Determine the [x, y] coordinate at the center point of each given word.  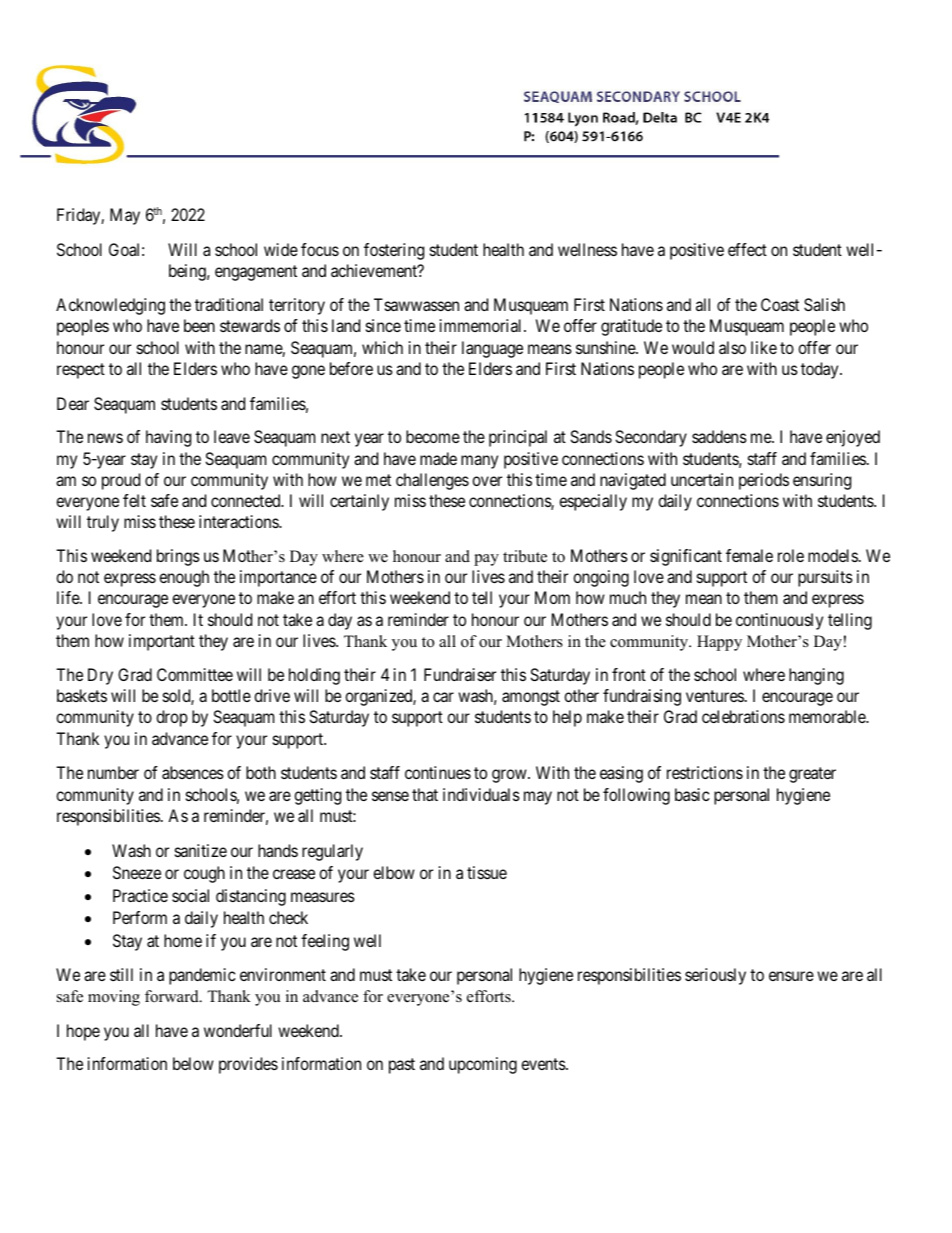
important [162, 642]
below [193, 1063]
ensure [791, 976]
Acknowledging [110, 306]
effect [747, 249]
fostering [394, 251]
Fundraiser [460, 674]
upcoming [483, 1065]
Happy [719, 643]
